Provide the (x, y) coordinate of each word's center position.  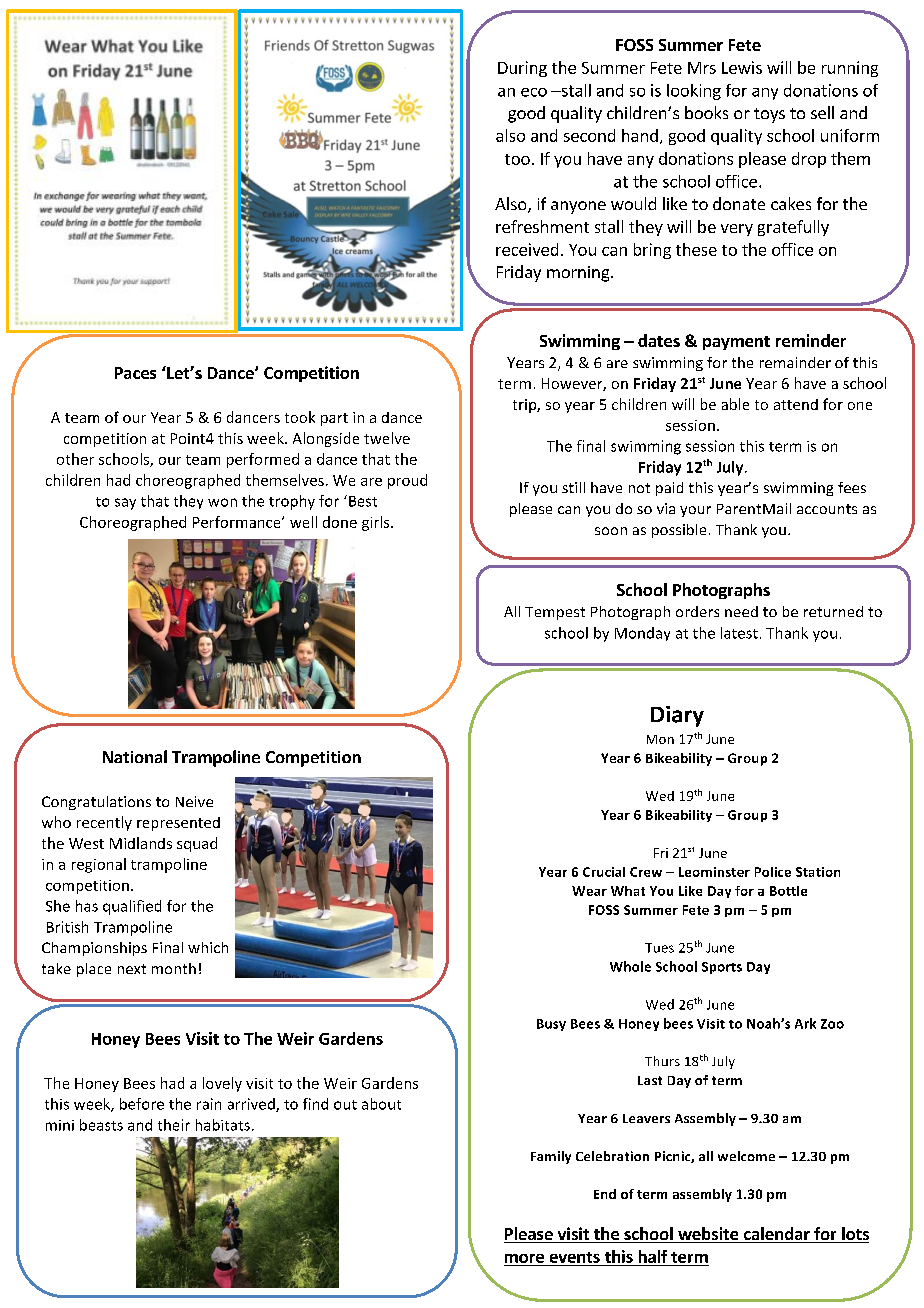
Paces (135, 373)
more (524, 1258)
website (708, 1235)
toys (769, 115)
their (174, 1125)
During (522, 69)
